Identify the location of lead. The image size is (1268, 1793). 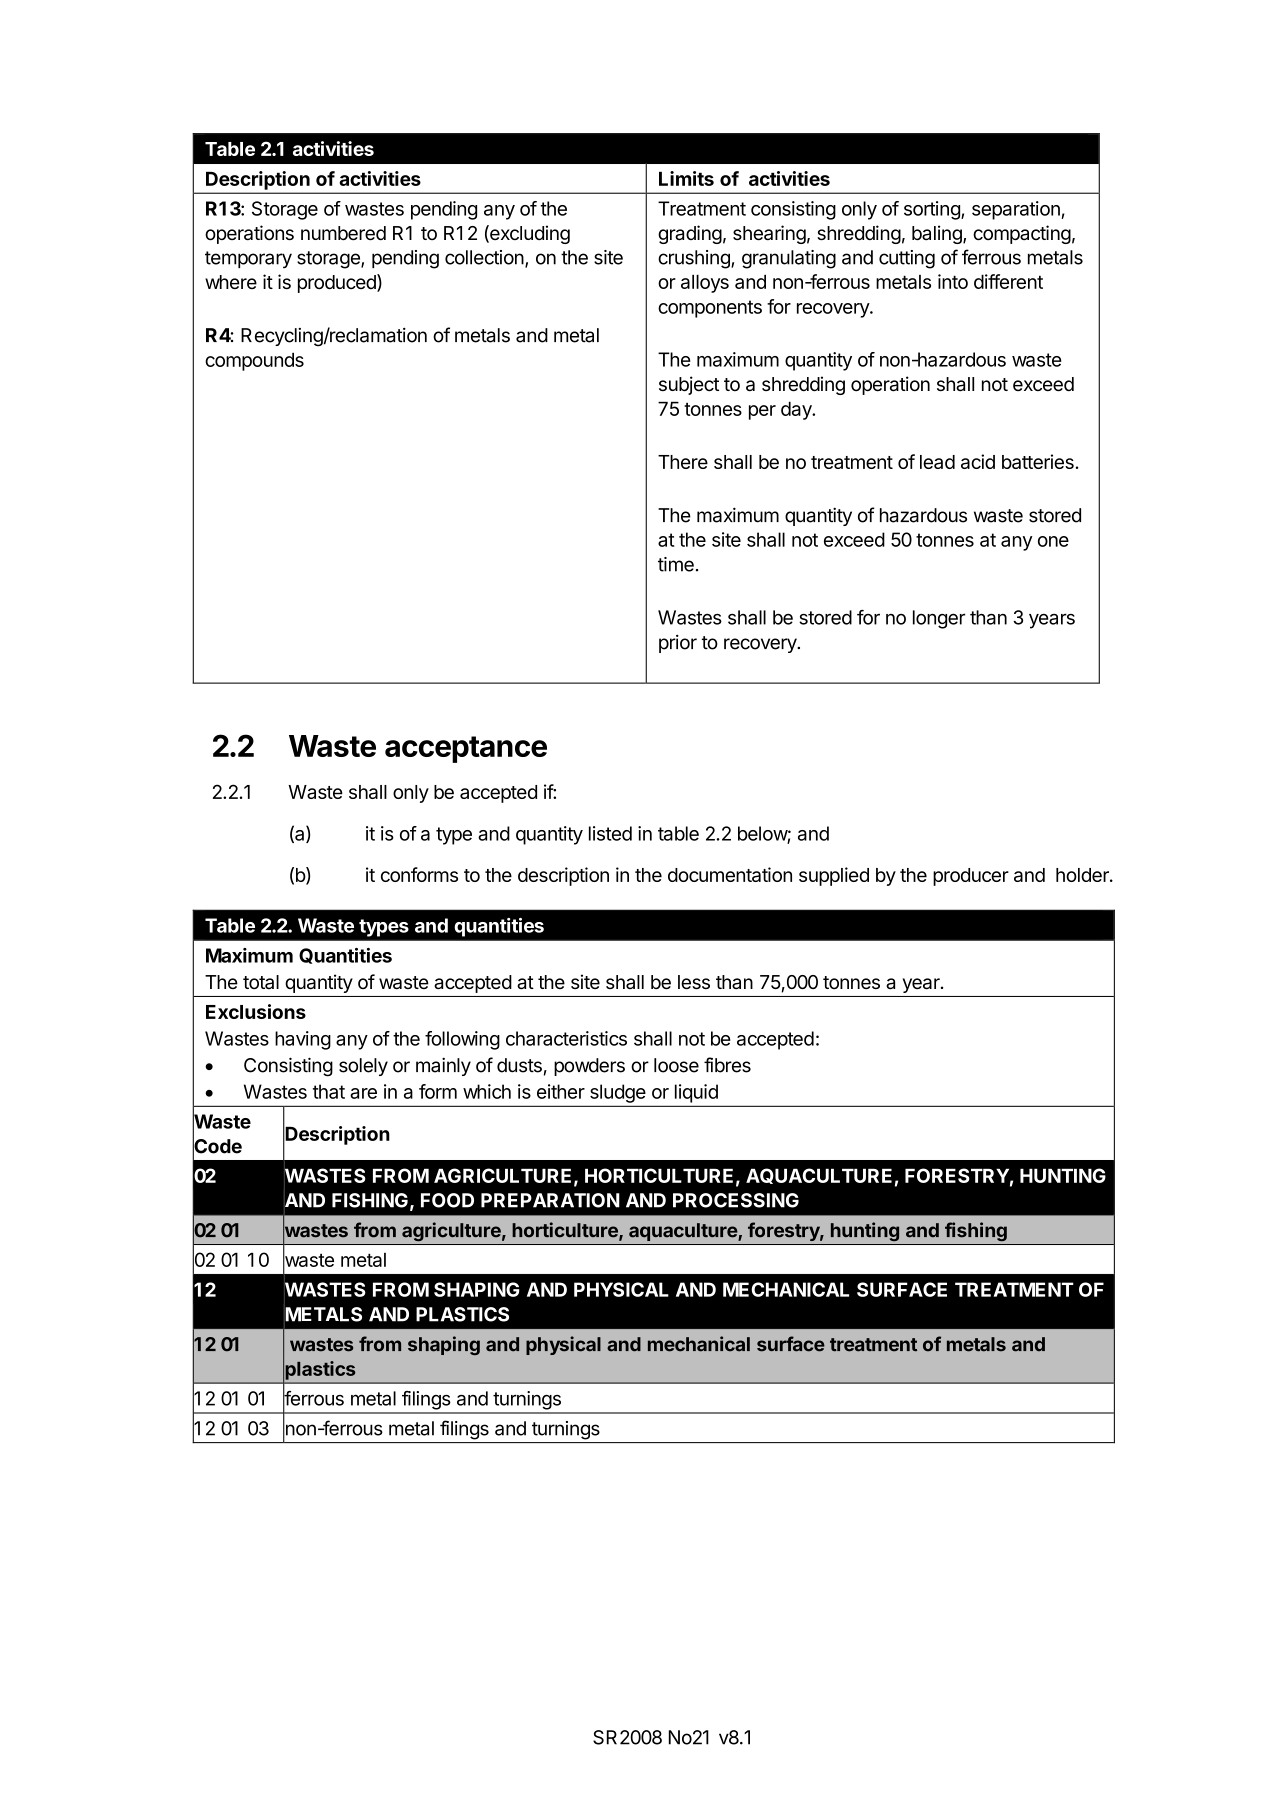
(937, 462).
